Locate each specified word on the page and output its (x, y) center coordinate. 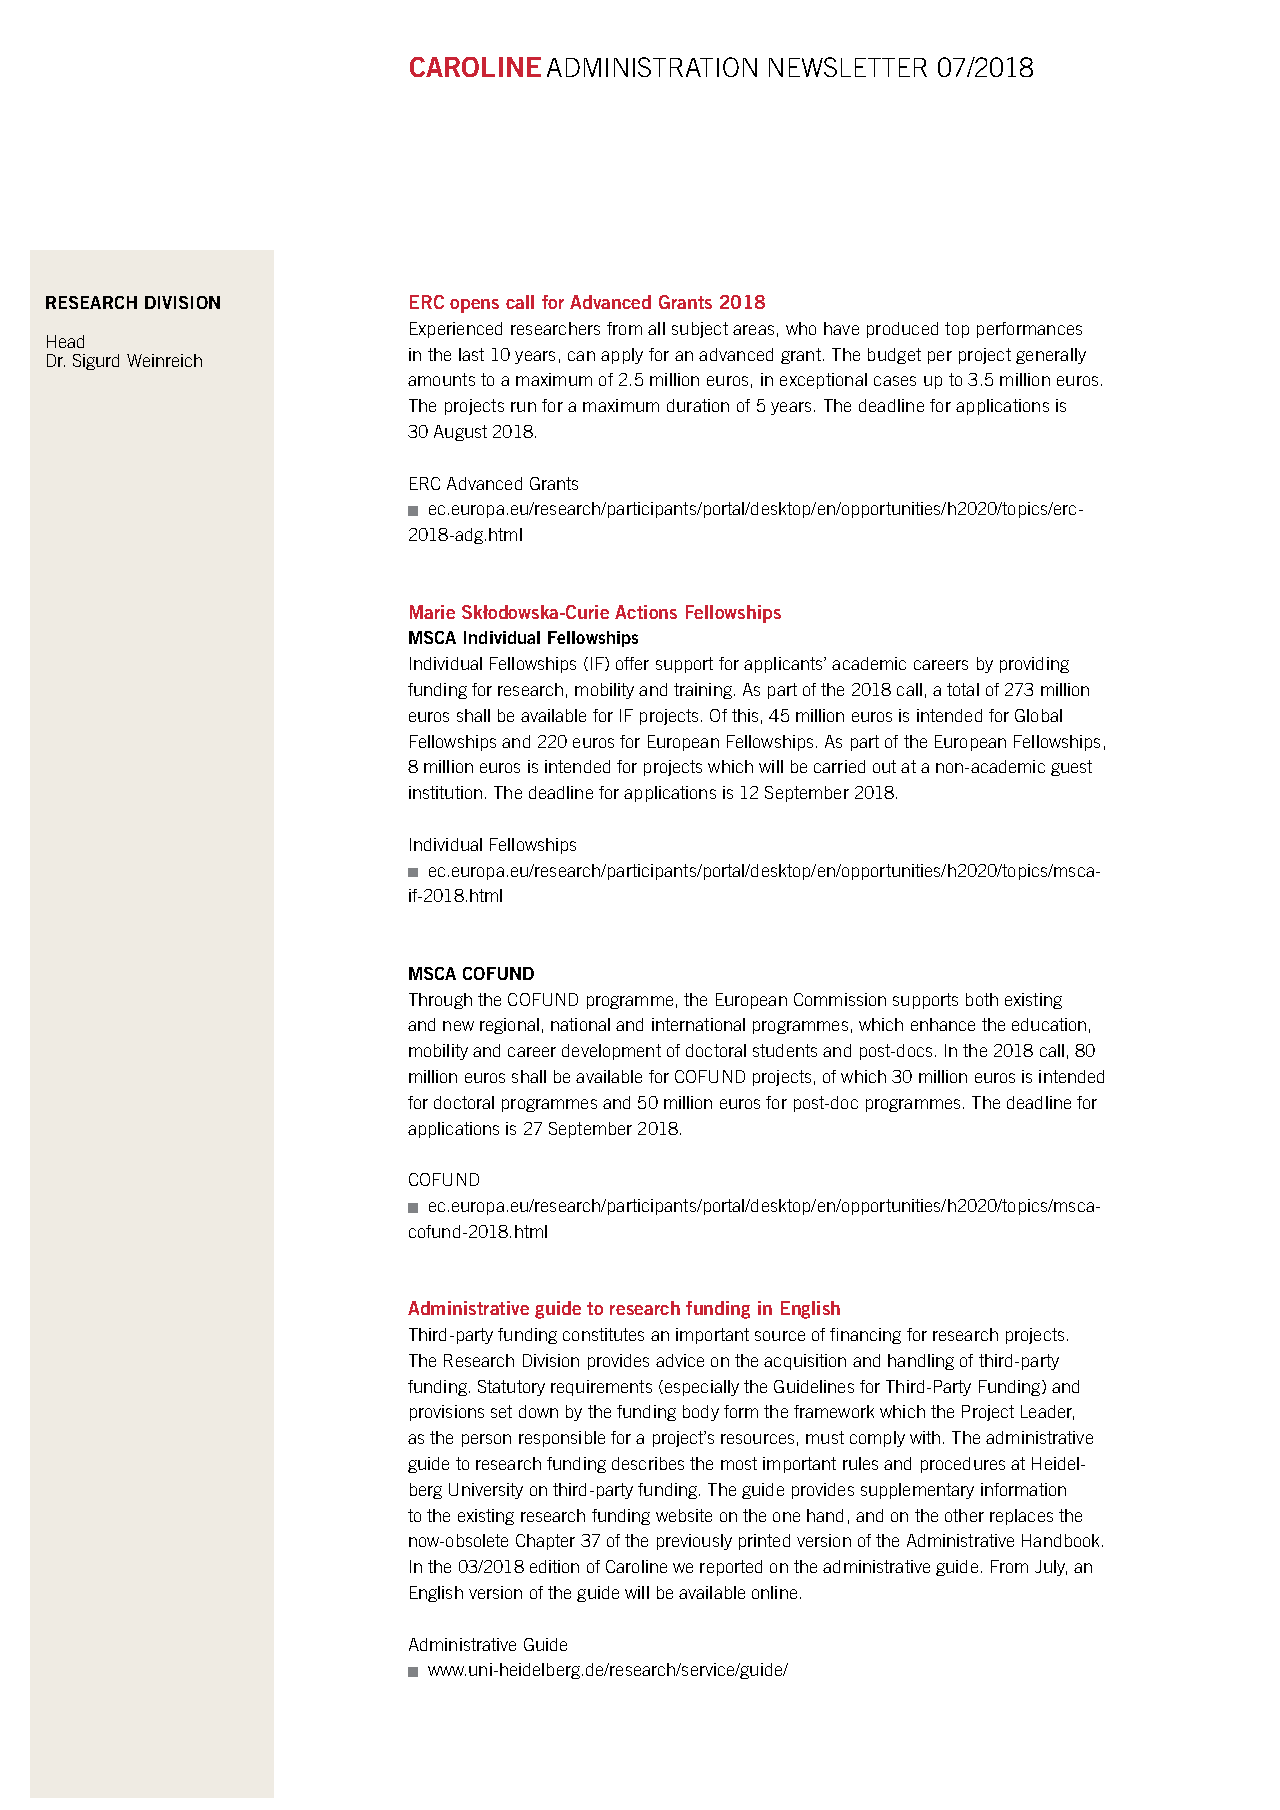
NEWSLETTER (848, 67)
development (611, 1052)
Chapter (545, 1542)
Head (65, 341)
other (964, 1515)
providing (1034, 665)
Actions (646, 612)
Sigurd (96, 362)
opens (474, 306)
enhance (943, 1024)
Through (440, 1001)
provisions (447, 1413)
